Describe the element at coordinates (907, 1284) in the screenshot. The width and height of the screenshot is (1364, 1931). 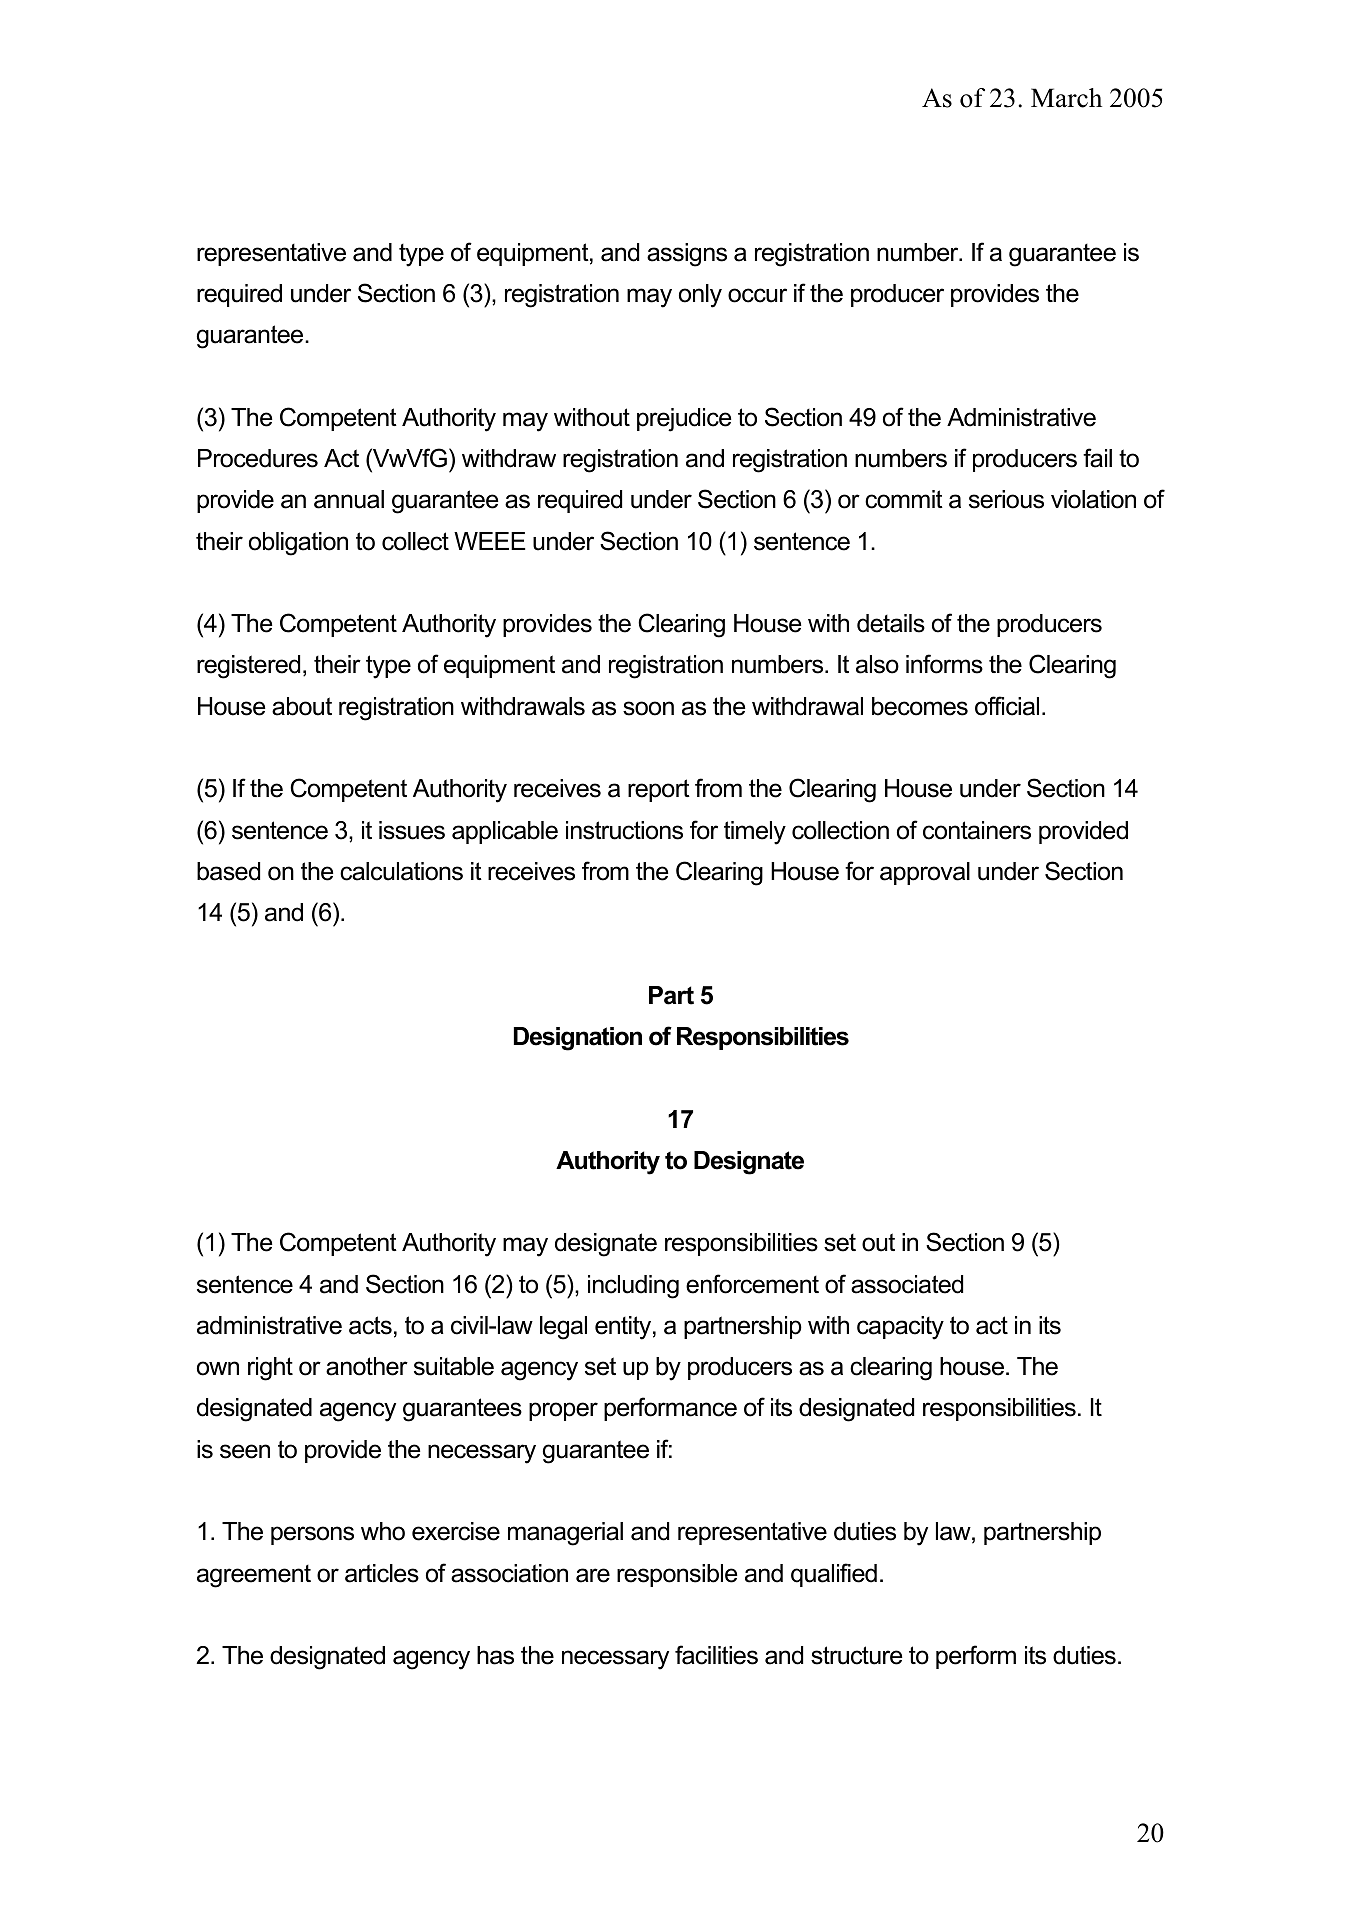
I see `associated` at that location.
